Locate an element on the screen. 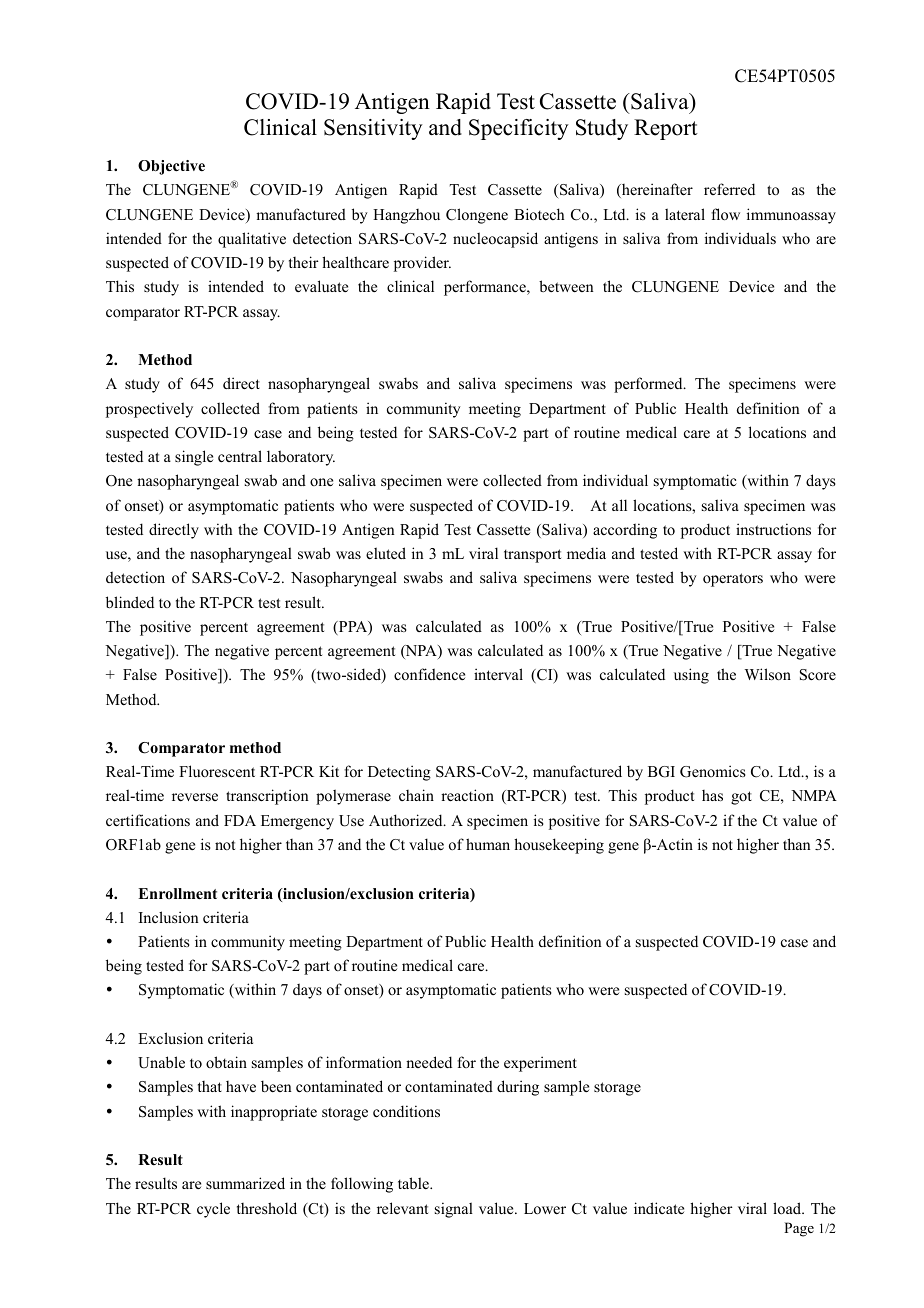  Specificity is located at coordinates (519, 129).
